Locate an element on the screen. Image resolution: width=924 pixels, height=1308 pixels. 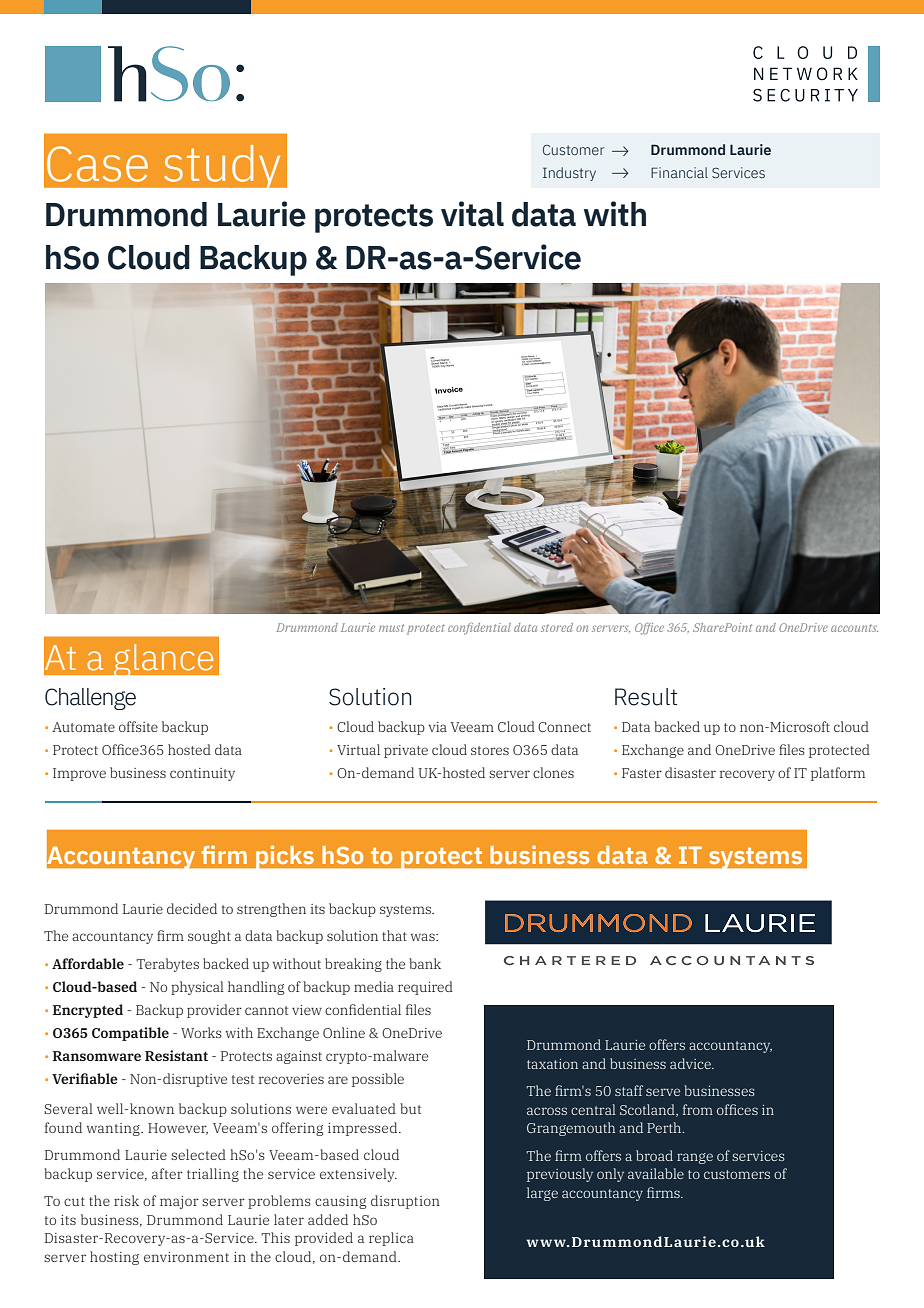
disruption is located at coordinates (405, 1202).
